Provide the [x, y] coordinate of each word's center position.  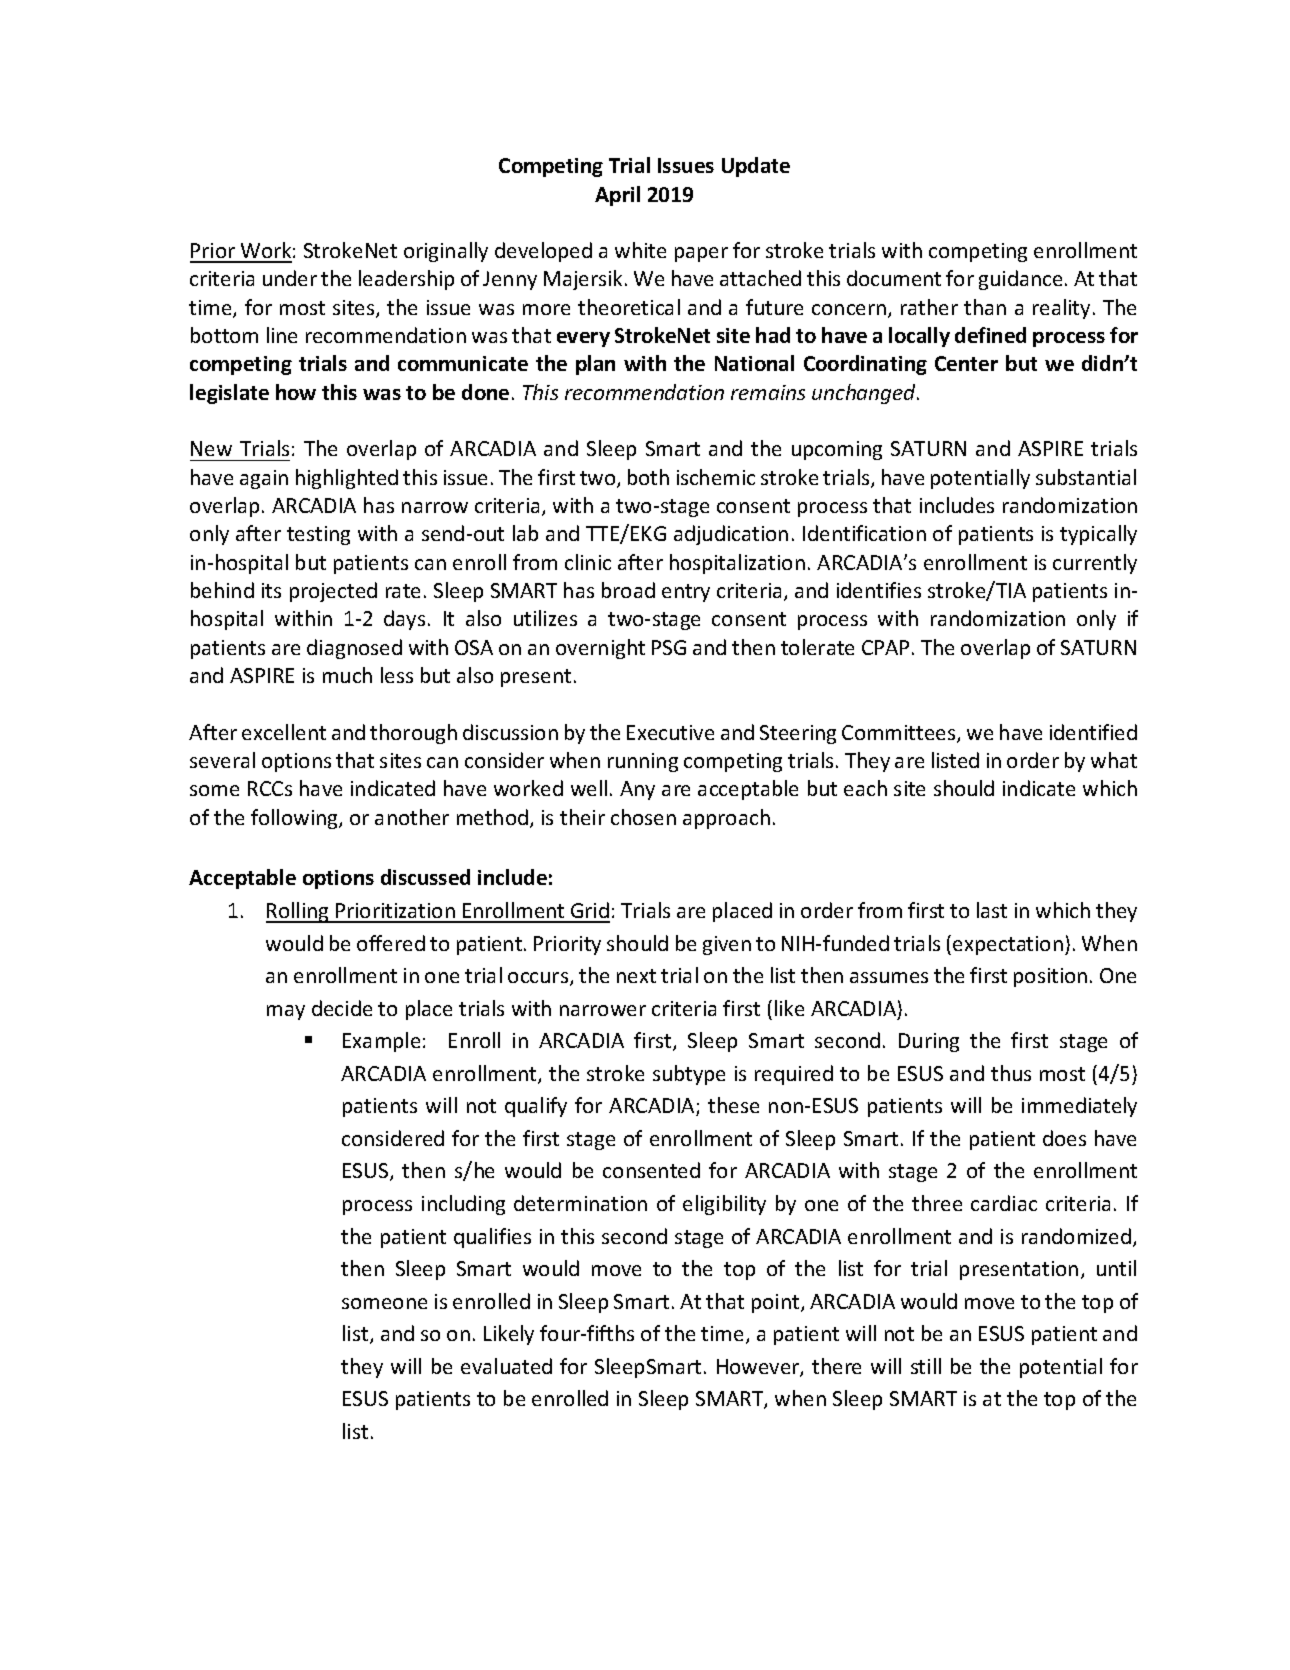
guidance [1020, 280]
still [926, 1366]
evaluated [506, 1366]
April [617, 196]
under [290, 278]
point [777, 1303]
